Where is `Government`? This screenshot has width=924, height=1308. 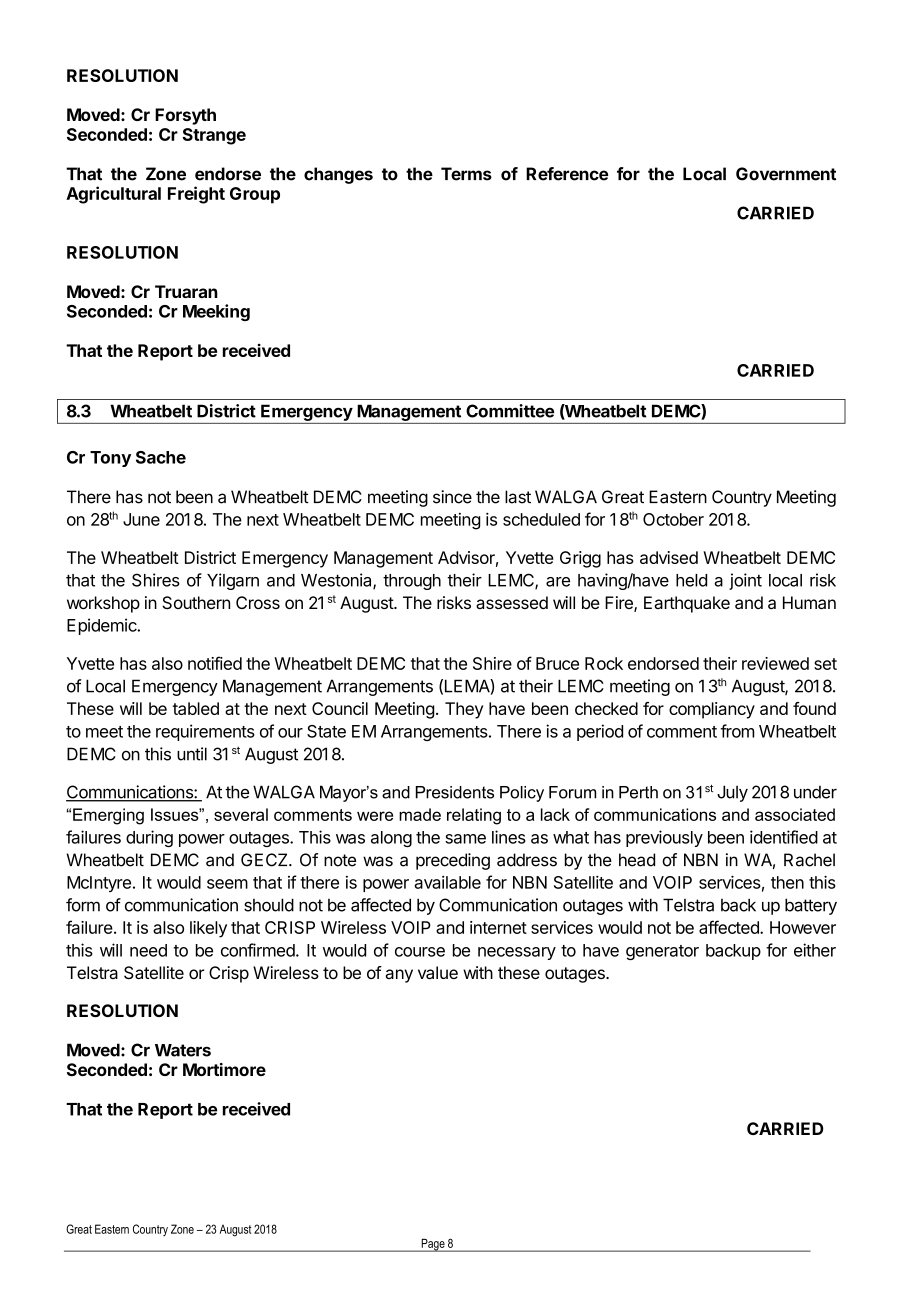 Government is located at coordinates (786, 174).
